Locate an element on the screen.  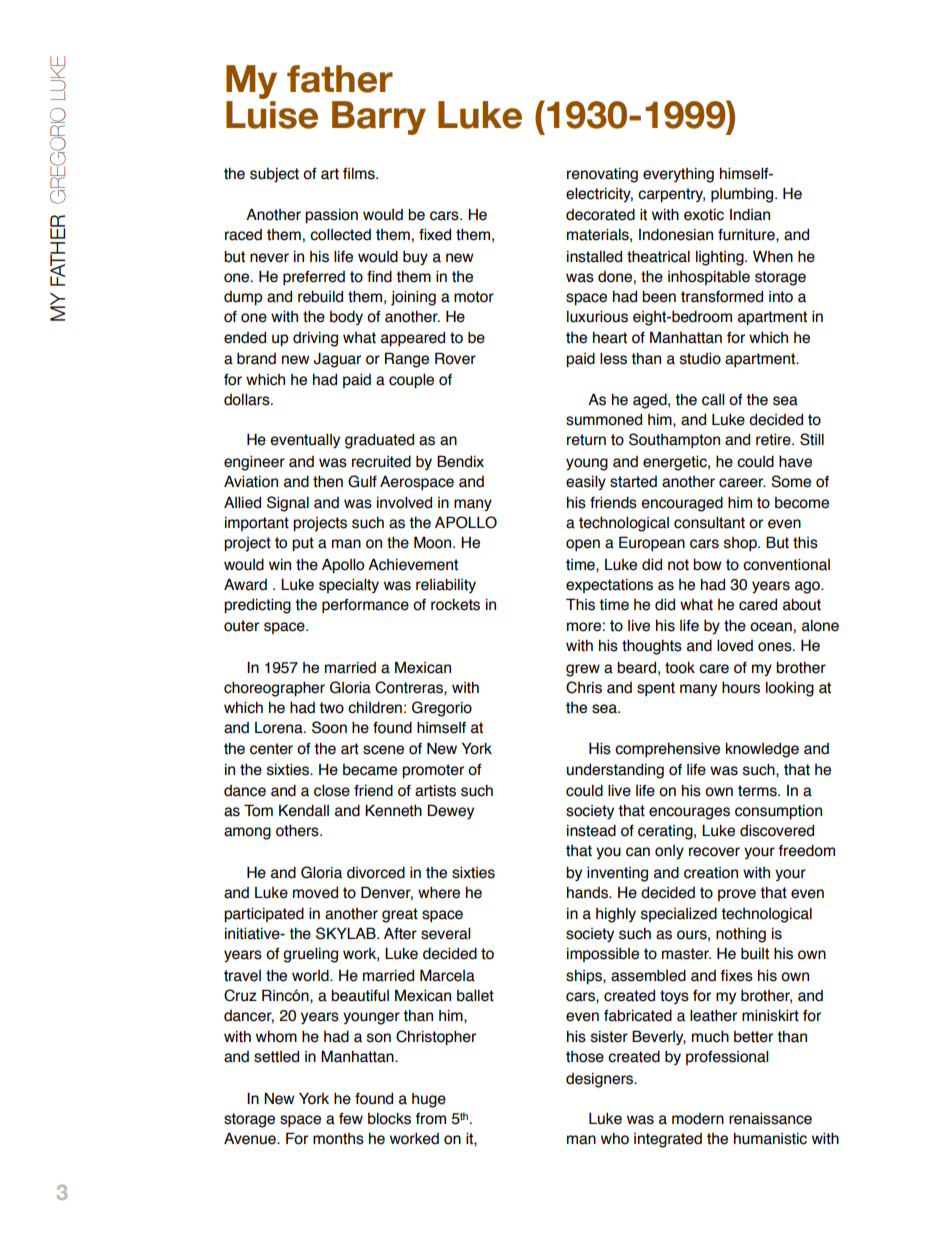
plumbing is located at coordinates (742, 195).
